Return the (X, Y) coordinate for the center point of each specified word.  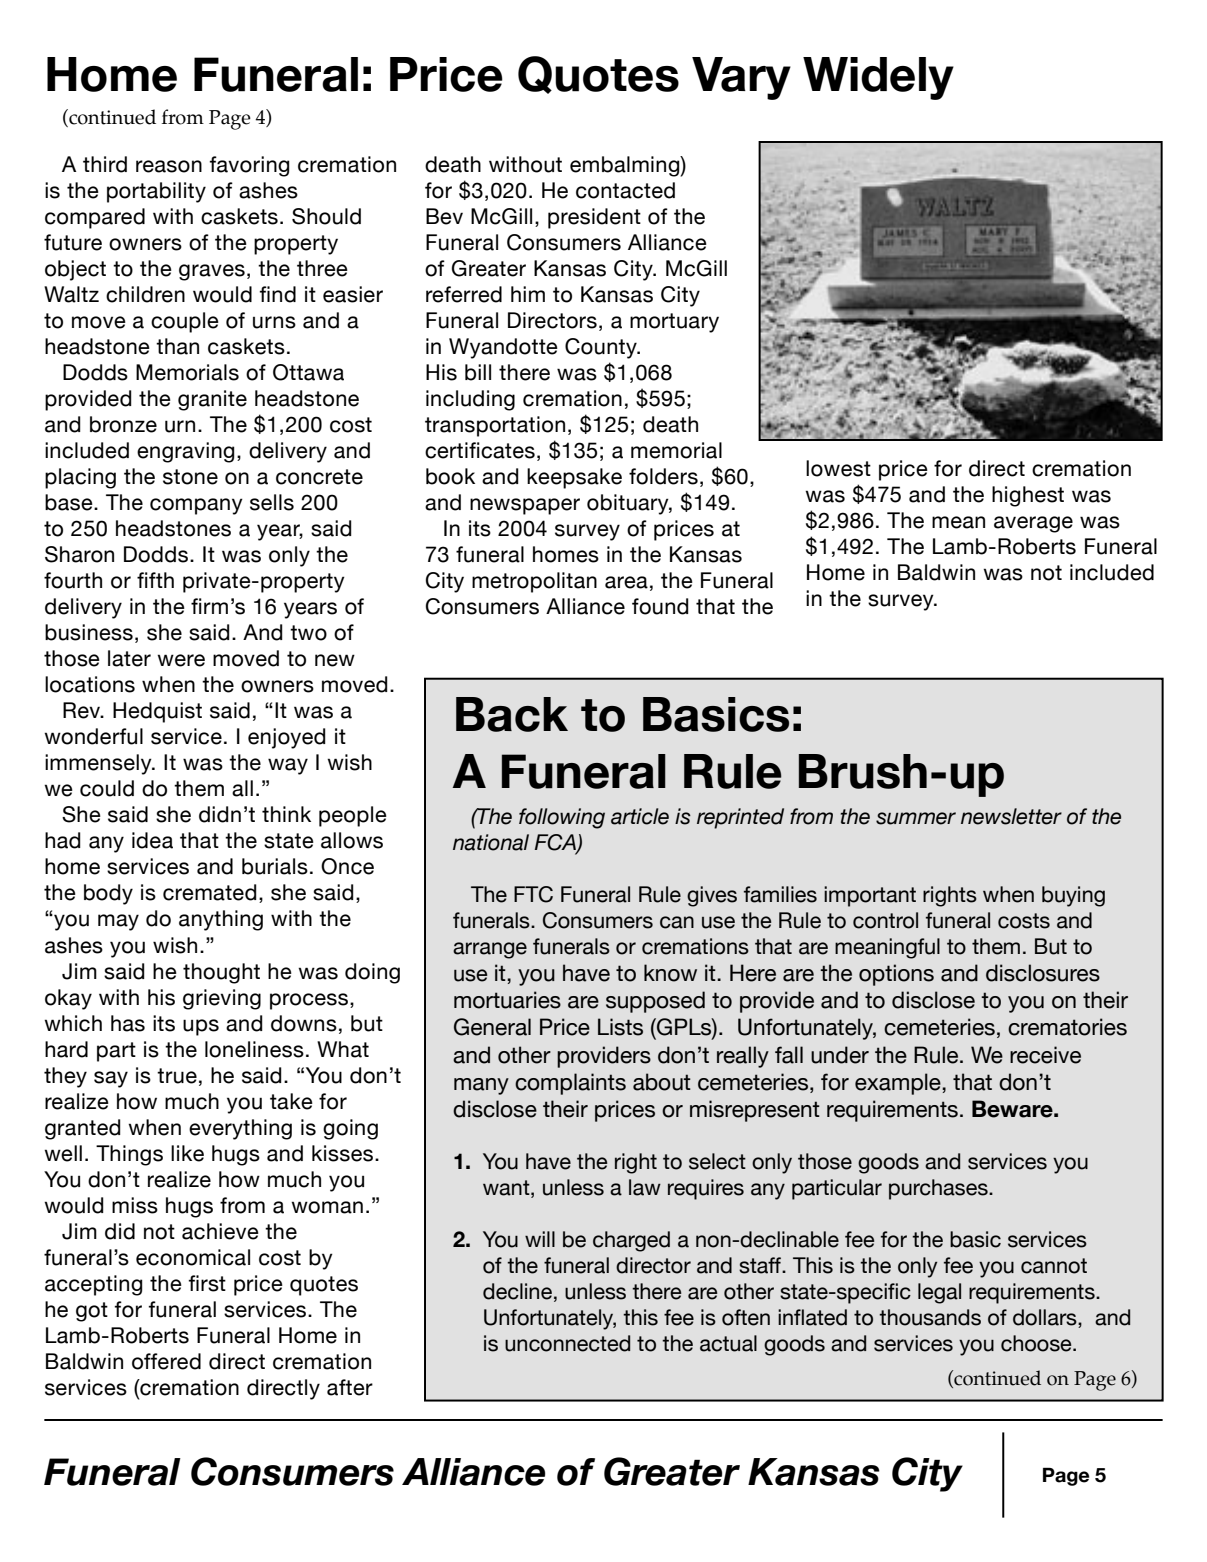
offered (166, 1361)
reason (169, 166)
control (885, 920)
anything (221, 920)
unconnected (567, 1343)
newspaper (525, 506)
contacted (625, 190)
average (1033, 524)
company (196, 506)
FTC (533, 894)
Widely (878, 78)
